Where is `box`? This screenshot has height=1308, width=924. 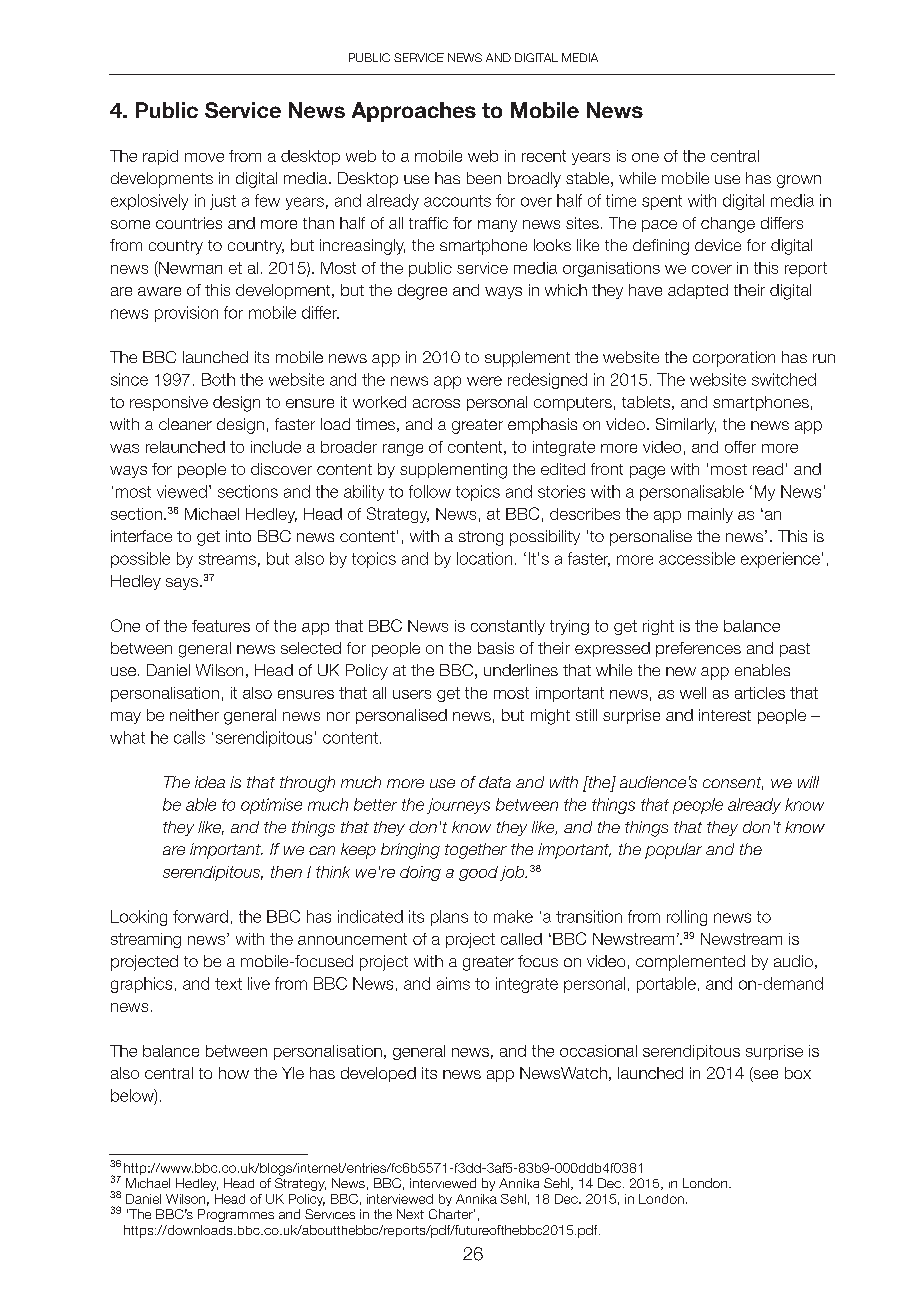 box is located at coordinates (798, 1073).
